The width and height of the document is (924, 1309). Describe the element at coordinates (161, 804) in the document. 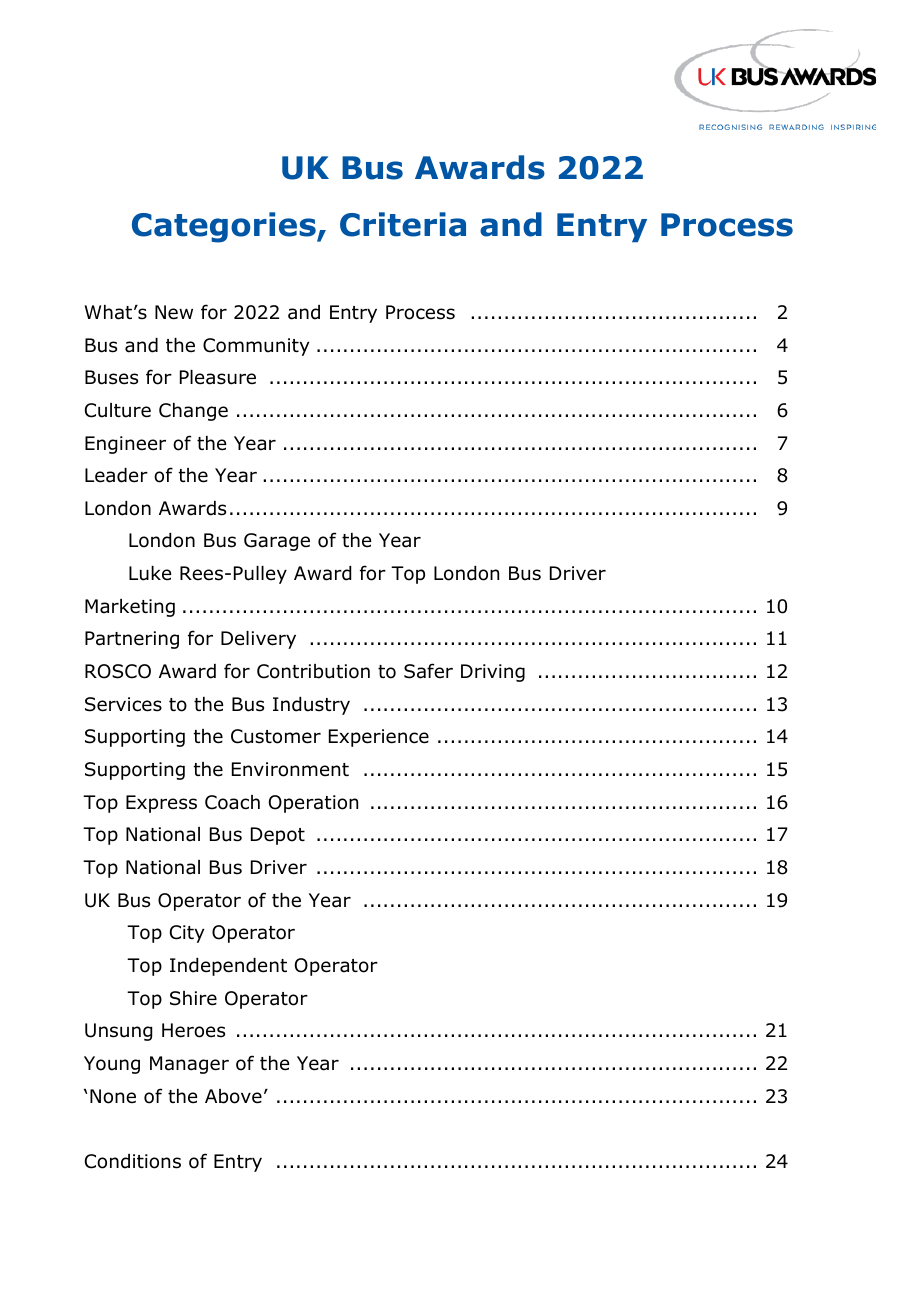

I see `Express` at that location.
